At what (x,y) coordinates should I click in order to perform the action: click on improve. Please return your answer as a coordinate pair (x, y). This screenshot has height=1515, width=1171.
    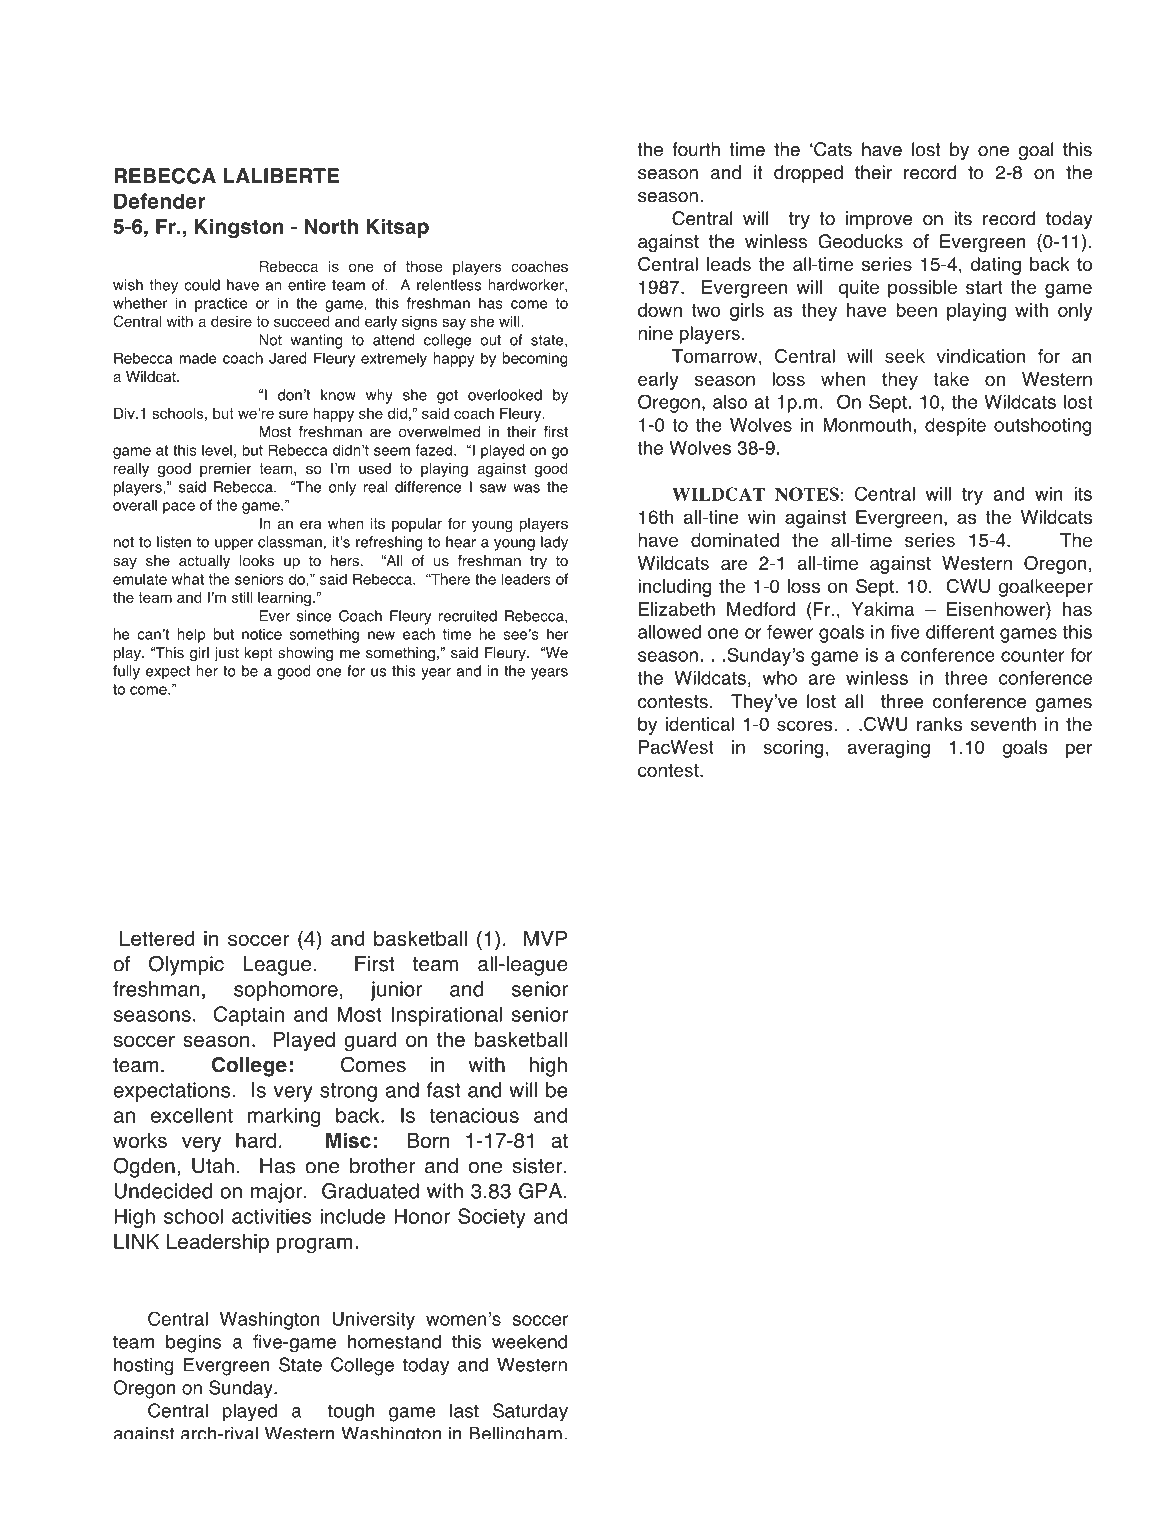
    Looking at the image, I should click on (879, 220).
